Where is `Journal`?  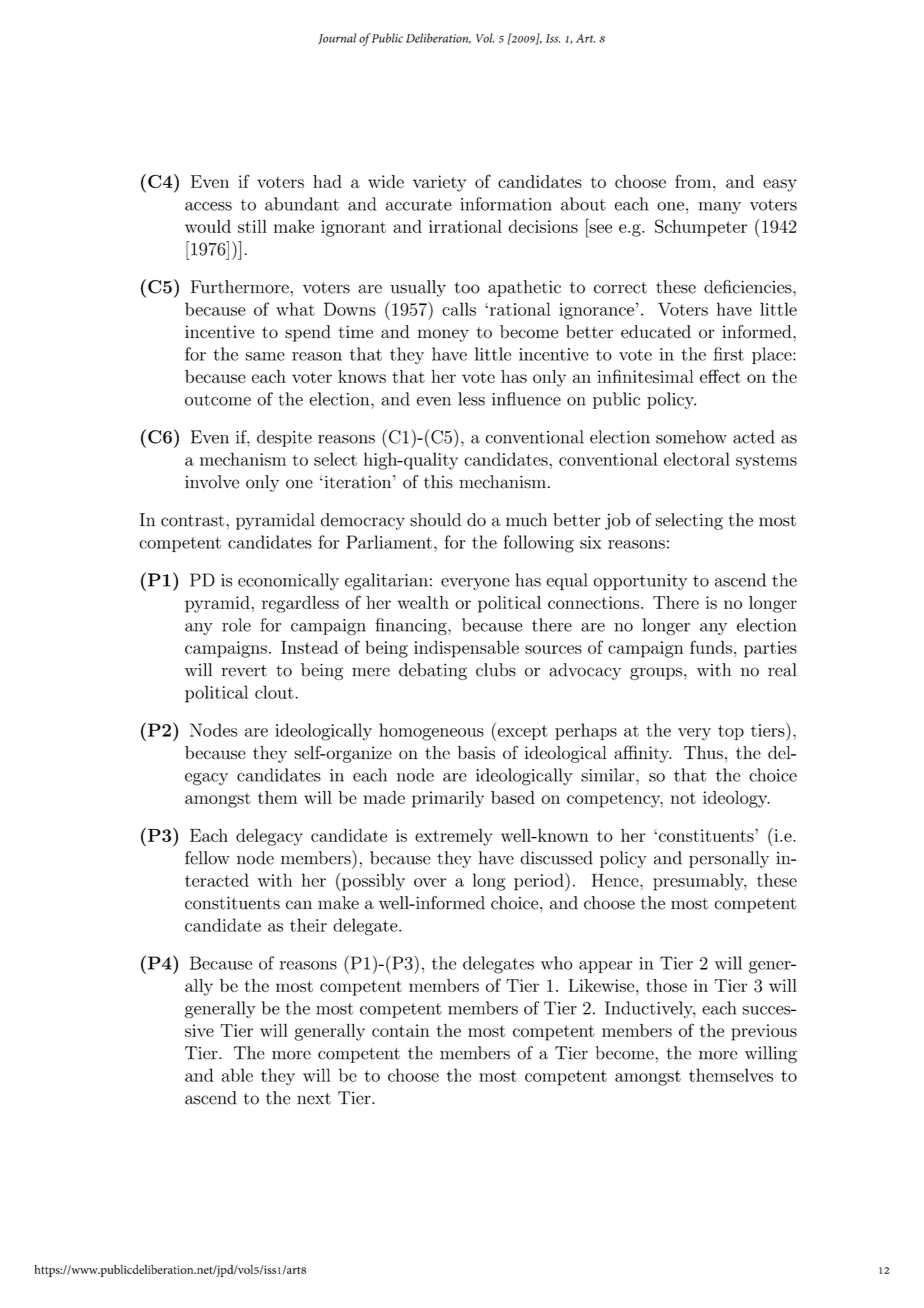 Journal is located at coordinates (337, 39).
